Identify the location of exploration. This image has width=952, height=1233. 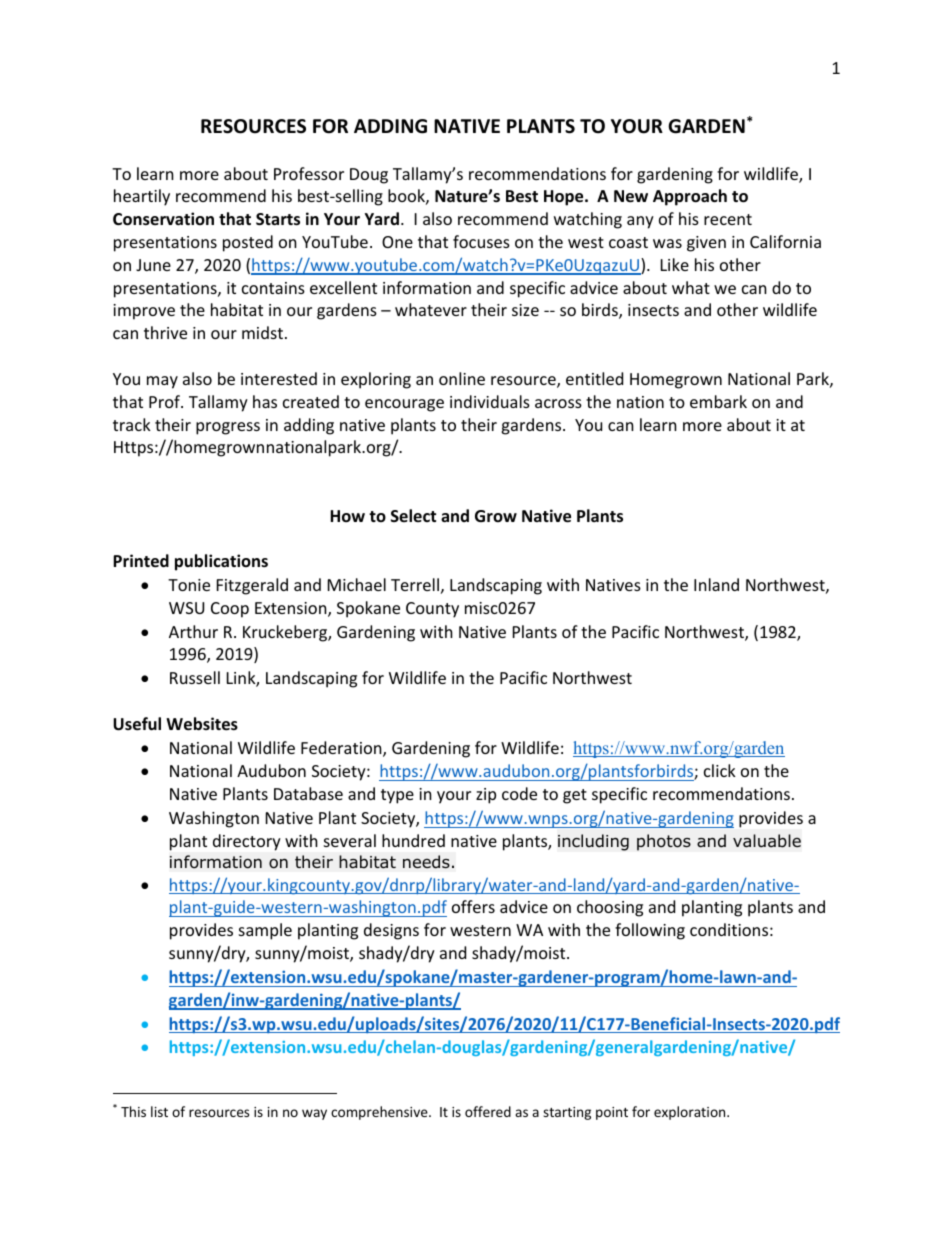
(691, 1113).
